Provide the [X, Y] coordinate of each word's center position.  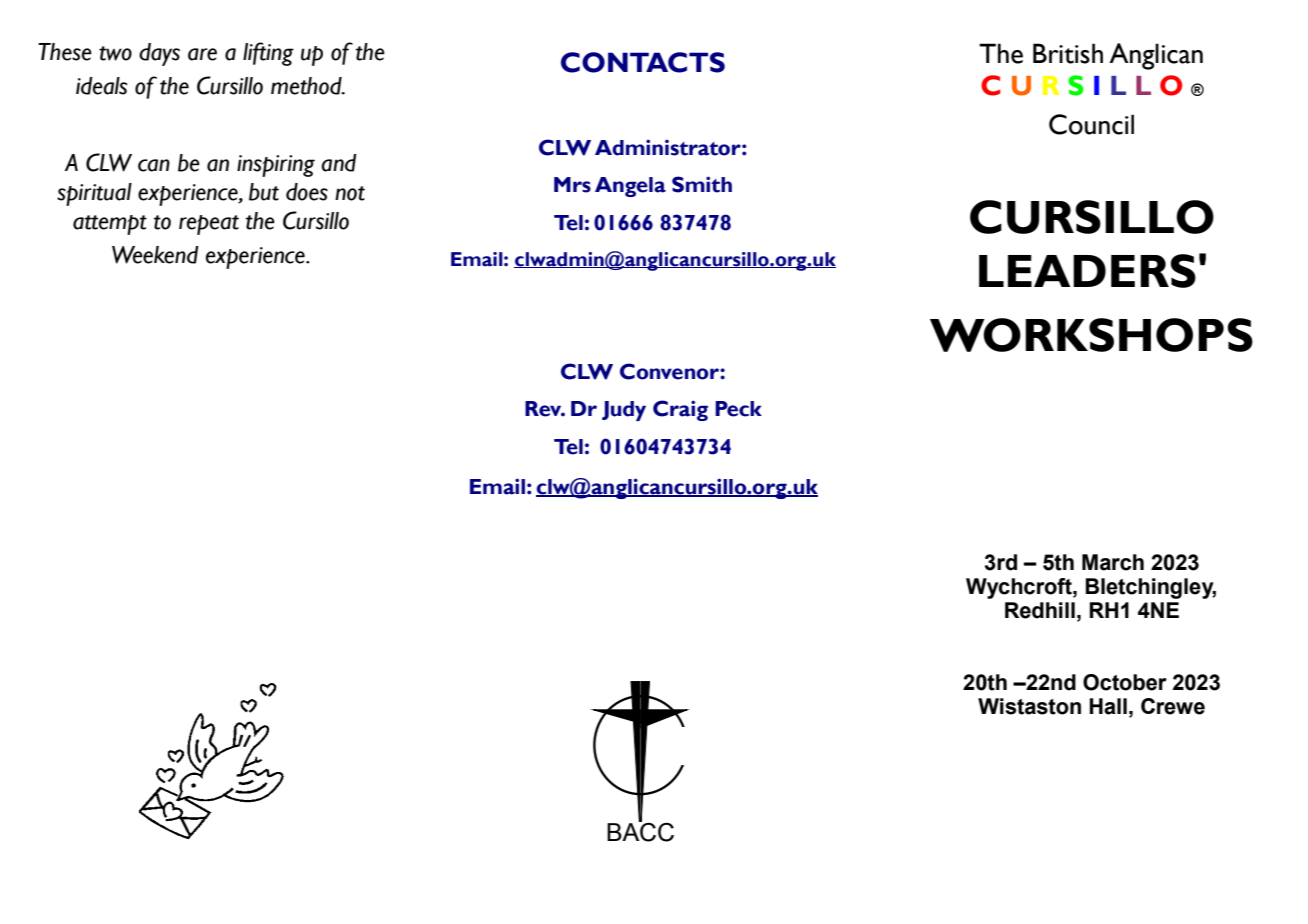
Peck [738, 409]
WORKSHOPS [1091, 335]
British [1068, 53]
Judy [624, 411]
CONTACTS [643, 62]
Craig [680, 410]
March [1113, 562]
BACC [640, 831]
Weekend [155, 255]
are [202, 54]
